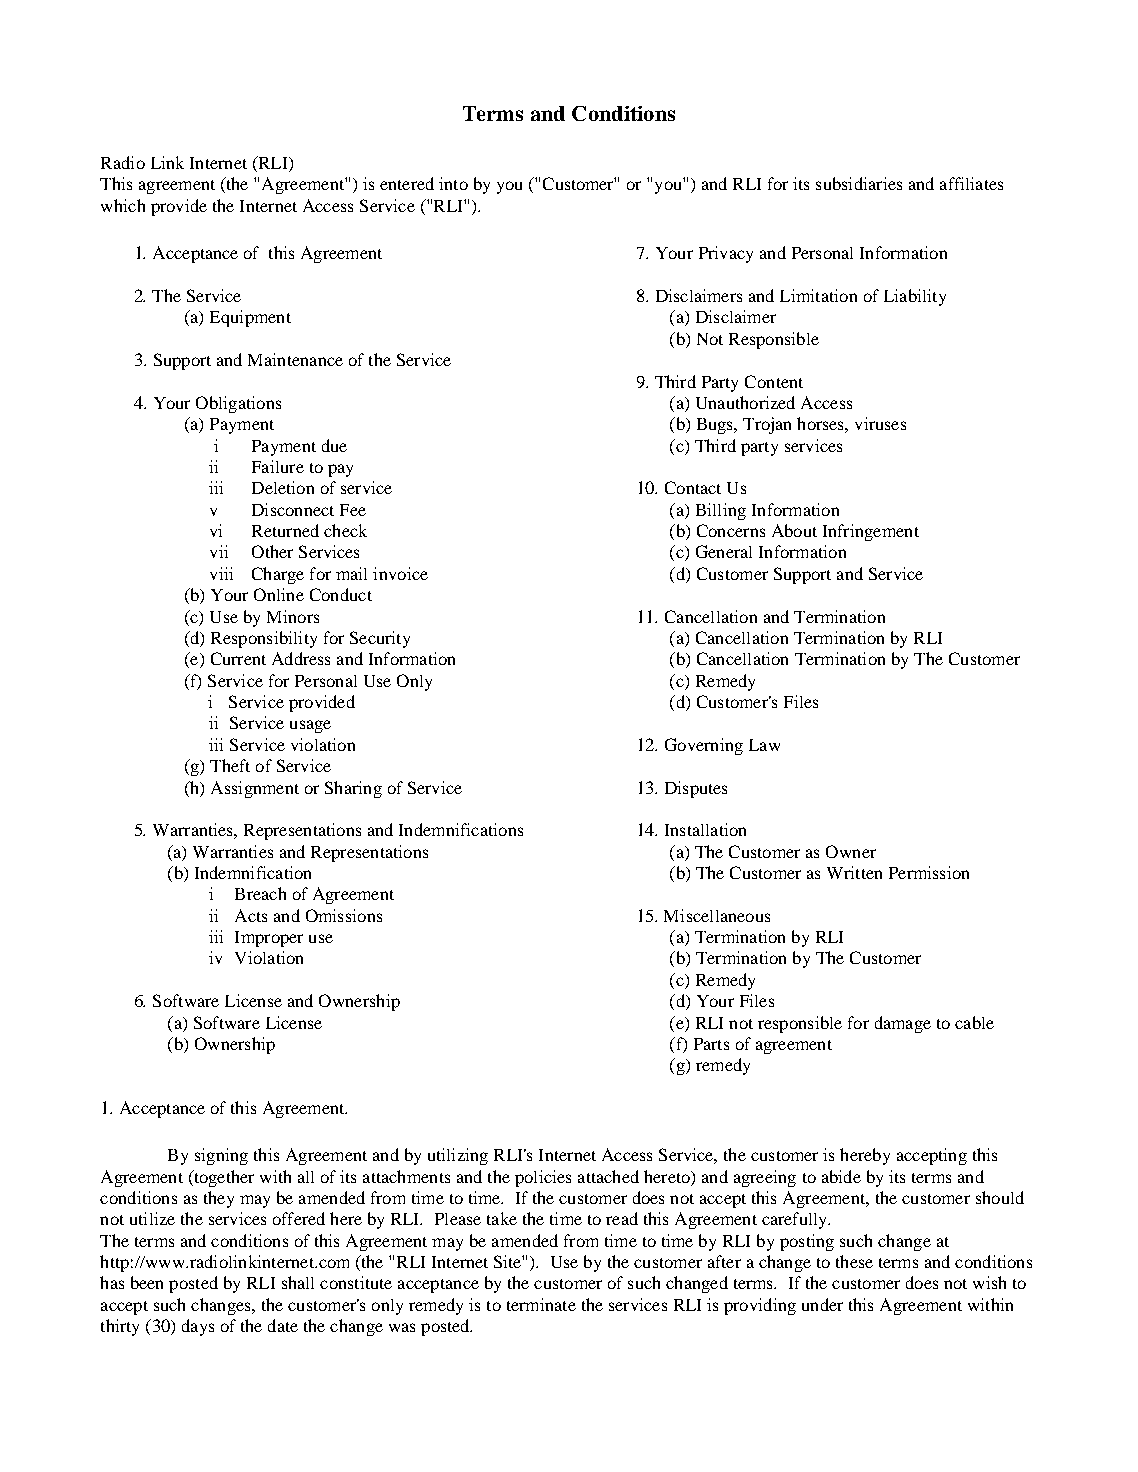 The image size is (1138, 1472). I want to click on damage, so click(903, 1024).
